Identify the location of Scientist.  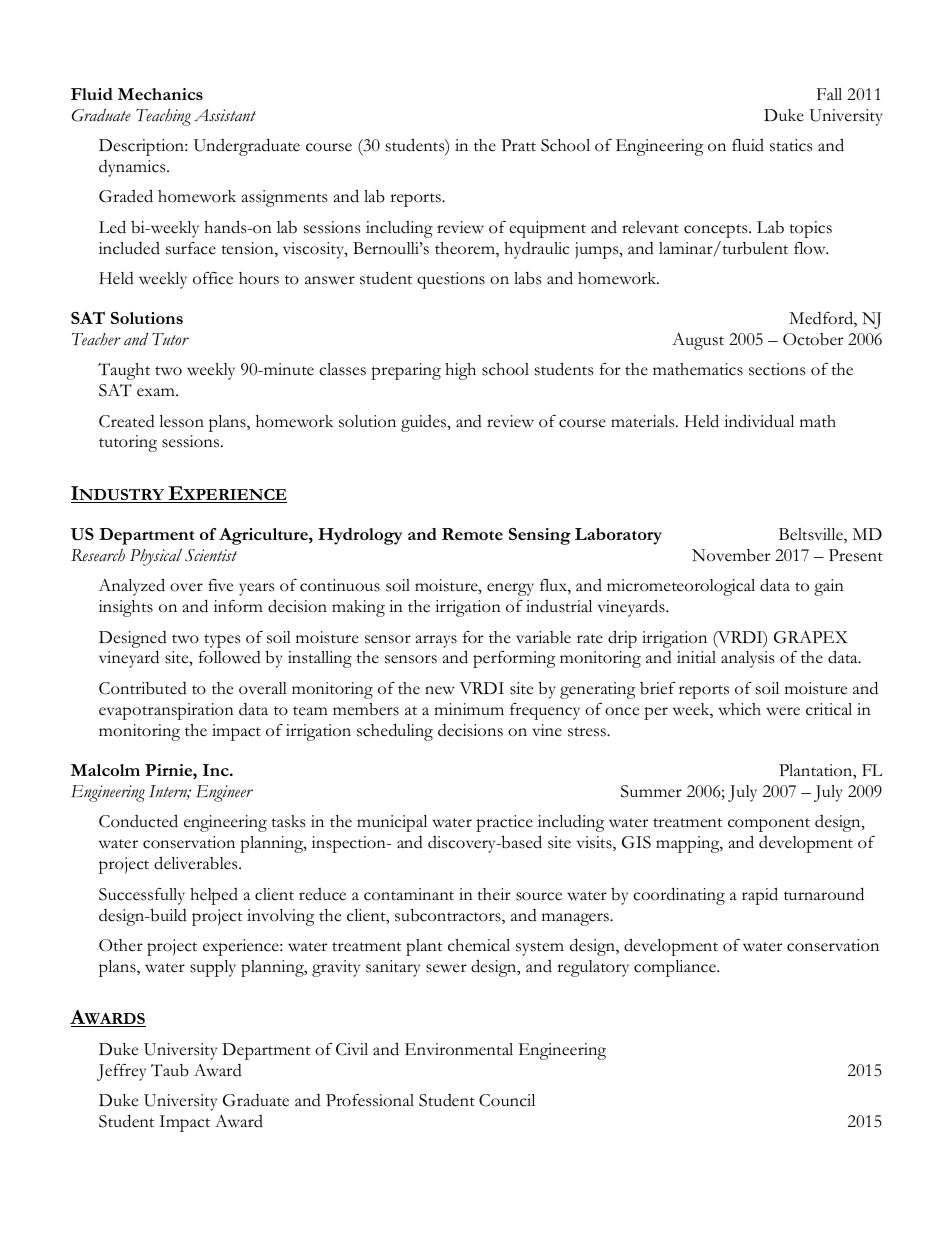
(211, 555).
